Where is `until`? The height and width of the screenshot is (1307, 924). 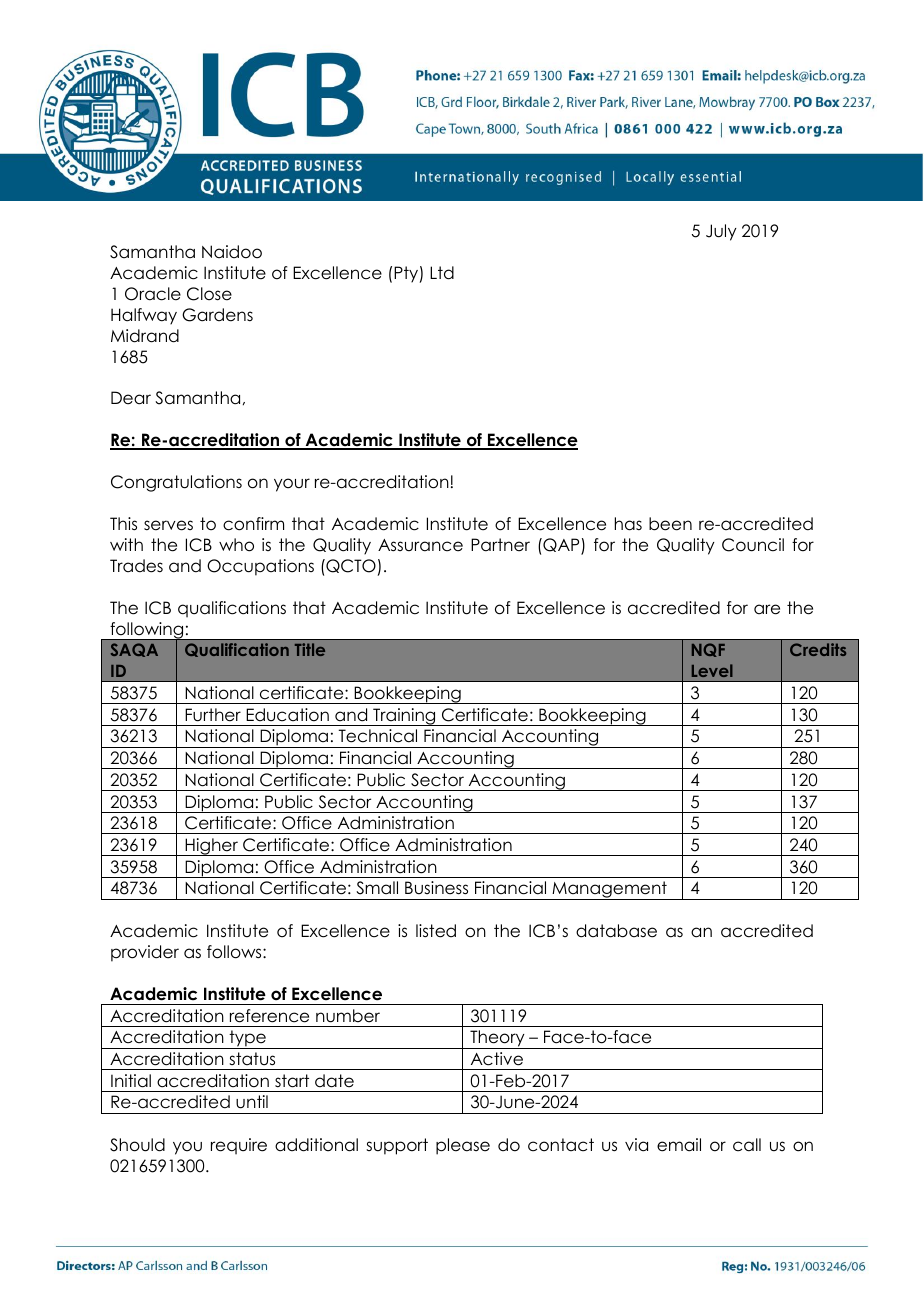
until is located at coordinates (252, 1102).
